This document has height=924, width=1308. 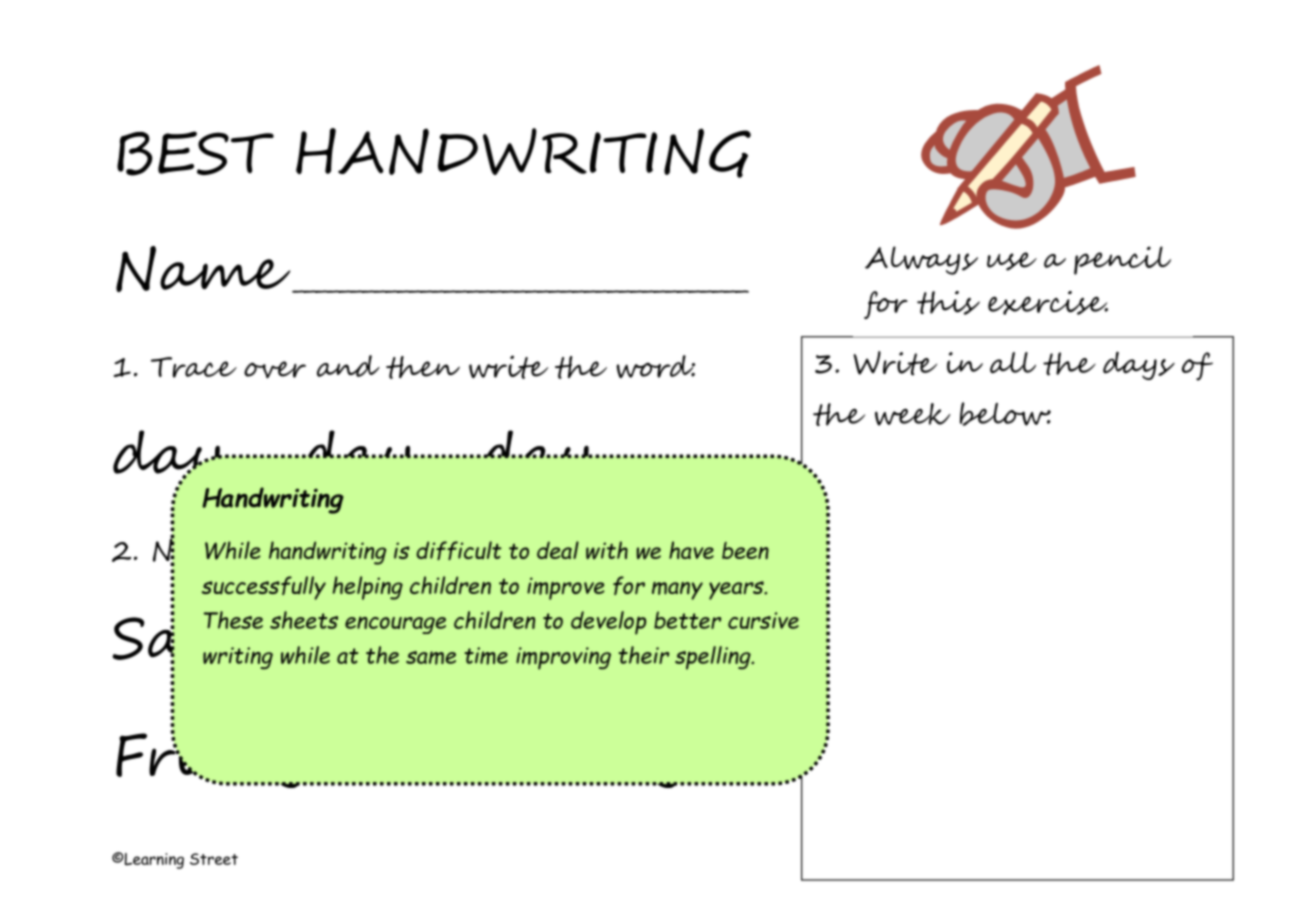 I want to click on Street, so click(x=214, y=859).
